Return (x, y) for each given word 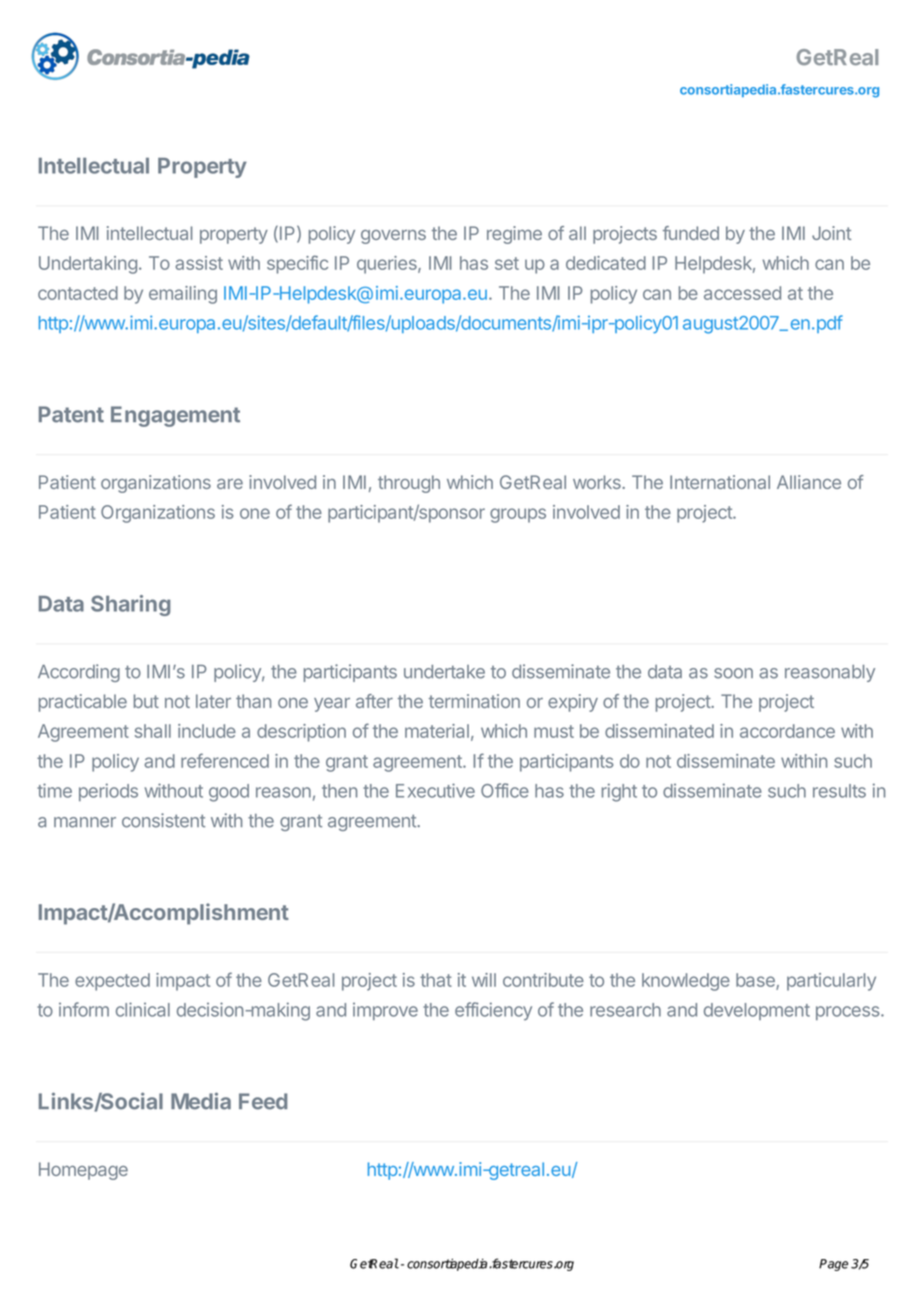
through (409, 484)
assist (199, 263)
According (79, 673)
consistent (163, 820)
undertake (444, 672)
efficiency (493, 1011)
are (230, 484)
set (507, 263)
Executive (435, 790)
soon (733, 673)
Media (201, 1101)
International (720, 482)
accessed (742, 293)
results (839, 791)
